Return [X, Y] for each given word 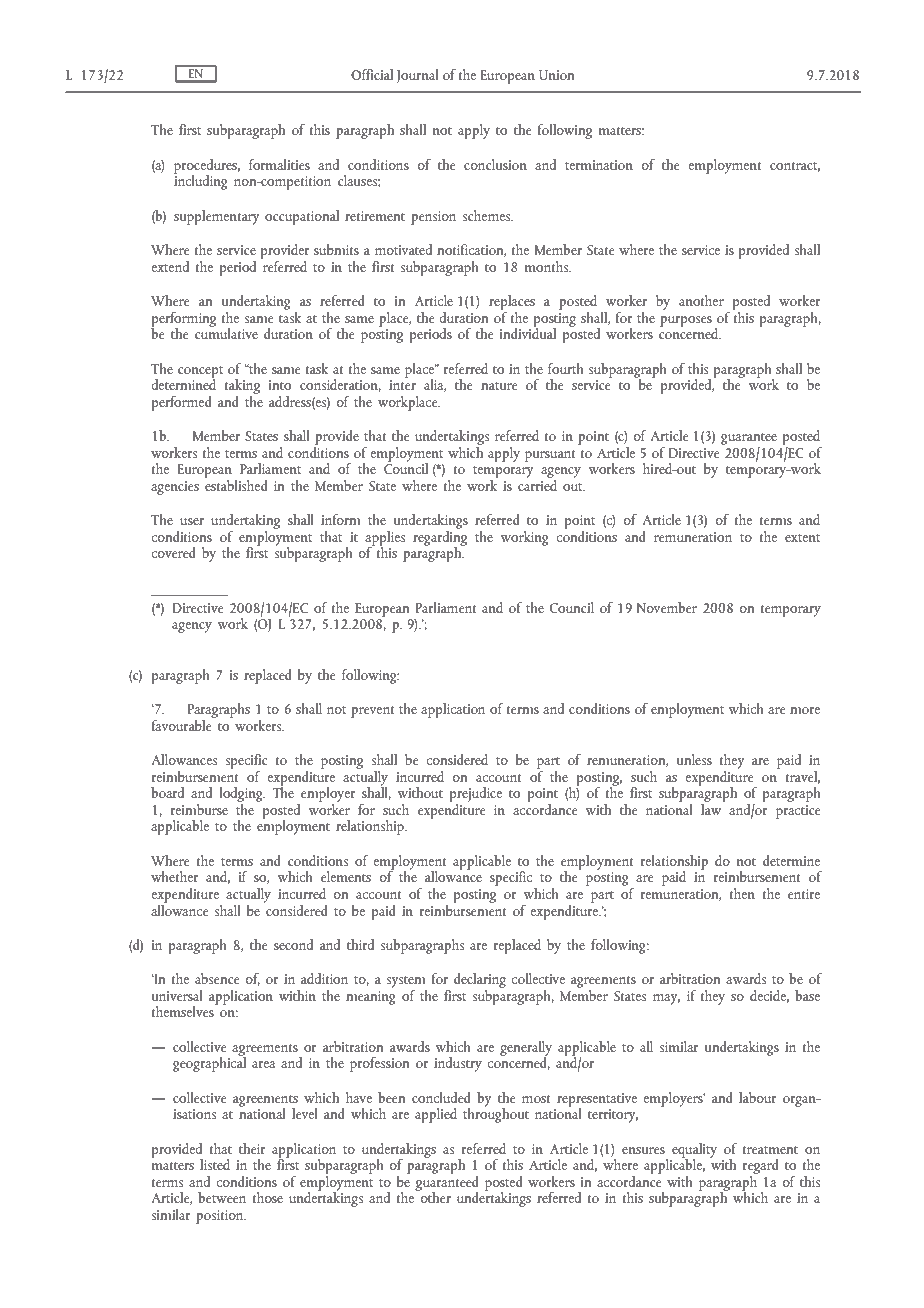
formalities [279, 164]
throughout [496, 1114]
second [293, 944]
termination [599, 165]
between [222, 1197]
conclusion [495, 164]
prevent [372, 712]
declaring [480, 982]
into [280, 385]
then [742, 893]
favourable [183, 724]
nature [499, 386]
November [667, 607]
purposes [686, 321]
